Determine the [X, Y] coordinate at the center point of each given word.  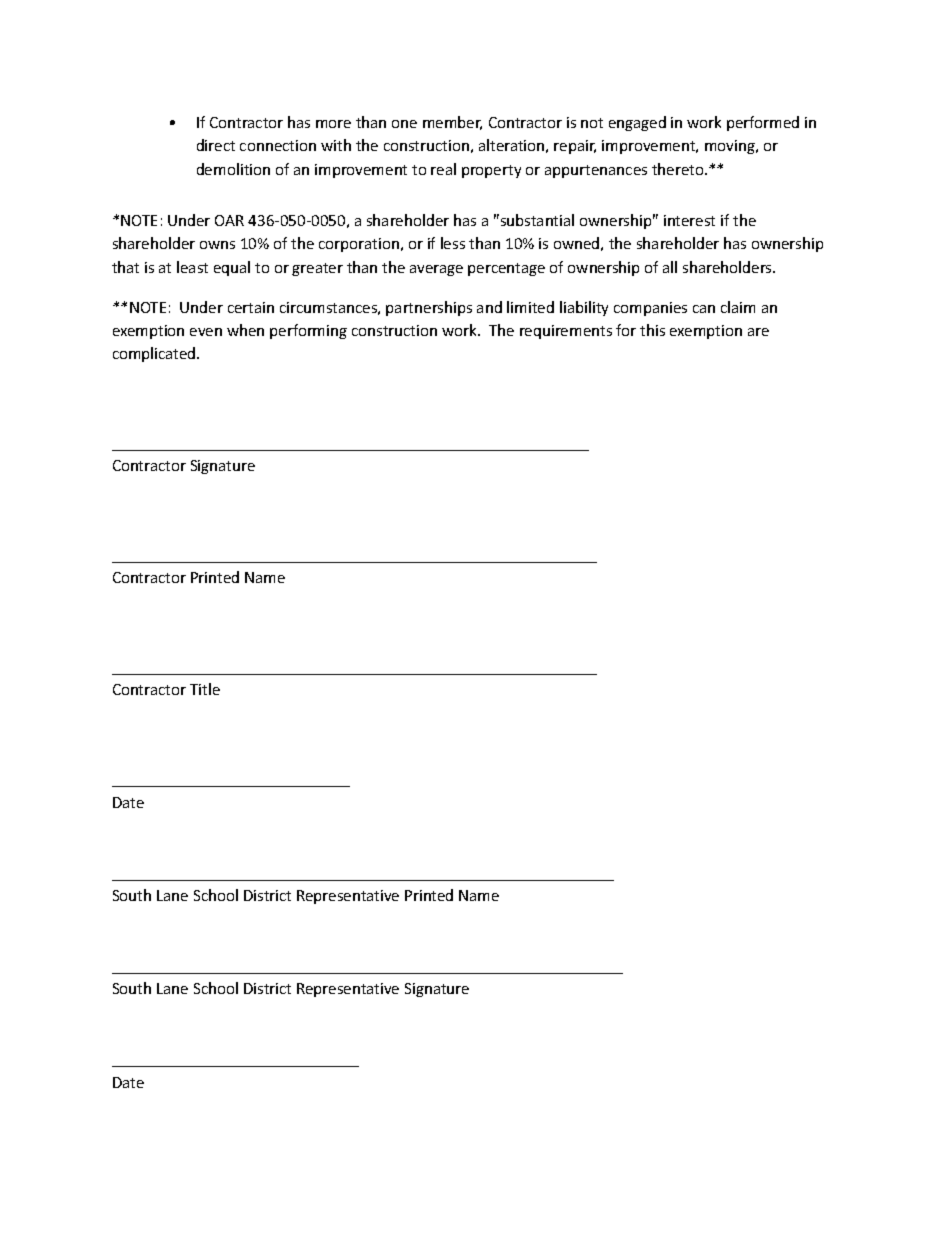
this [652, 330]
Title [205, 689]
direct [216, 145]
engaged [637, 123]
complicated [155, 354]
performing [308, 331]
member [452, 123]
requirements [566, 332]
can [704, 309]
